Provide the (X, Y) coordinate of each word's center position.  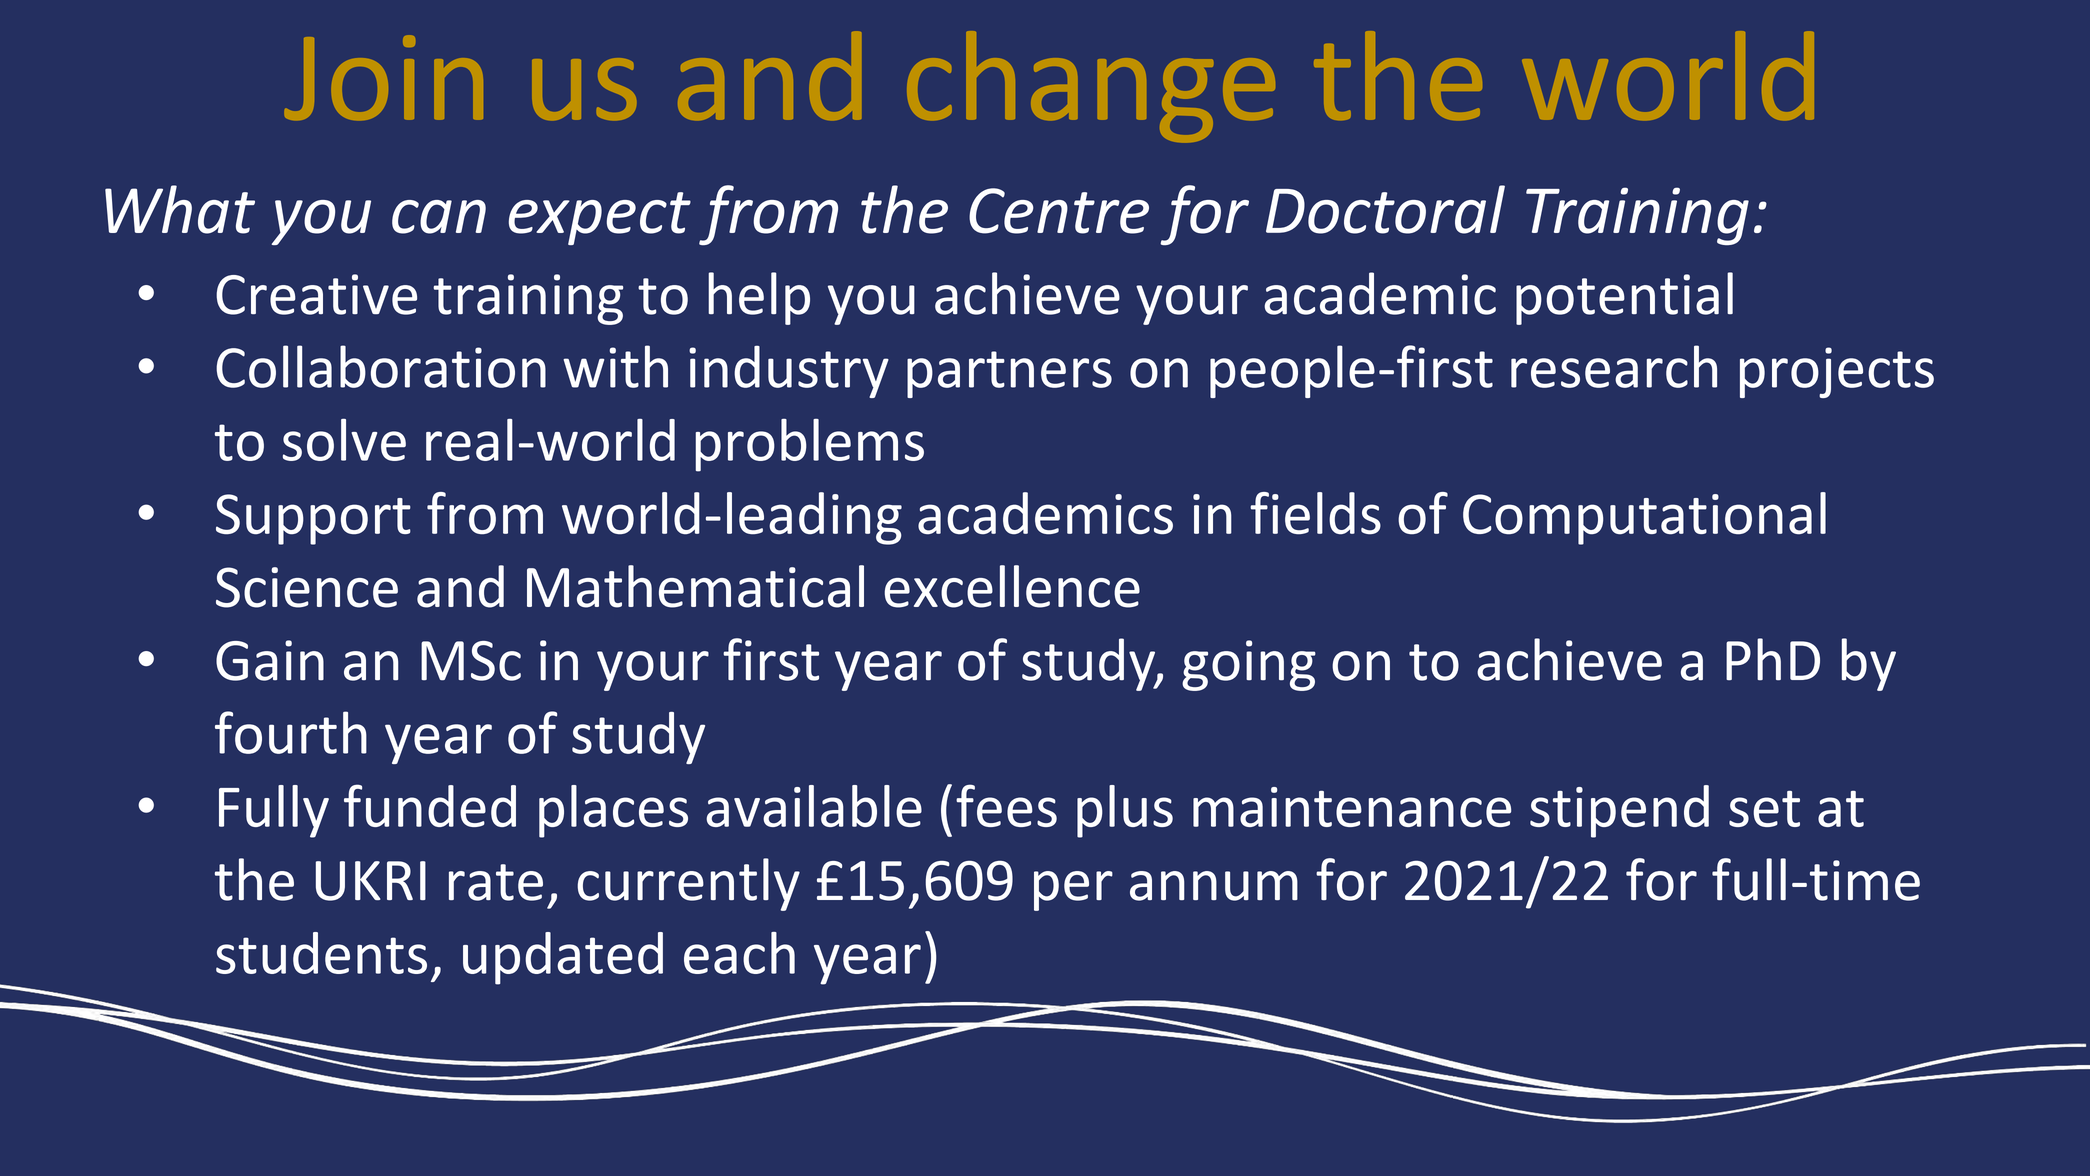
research (1614, 366)
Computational (1644, 518)
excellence (1012, 586)
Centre (1059, 211)
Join (384, 77)
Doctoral (1385, 209)
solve (344, 440)
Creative (316, 294)
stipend (1619, 811)
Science (307, 587)
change (1091, 86)
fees (1006, 805)
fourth (291, 732)
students (321, 953)
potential (1624, 298)
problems (809, 445)
